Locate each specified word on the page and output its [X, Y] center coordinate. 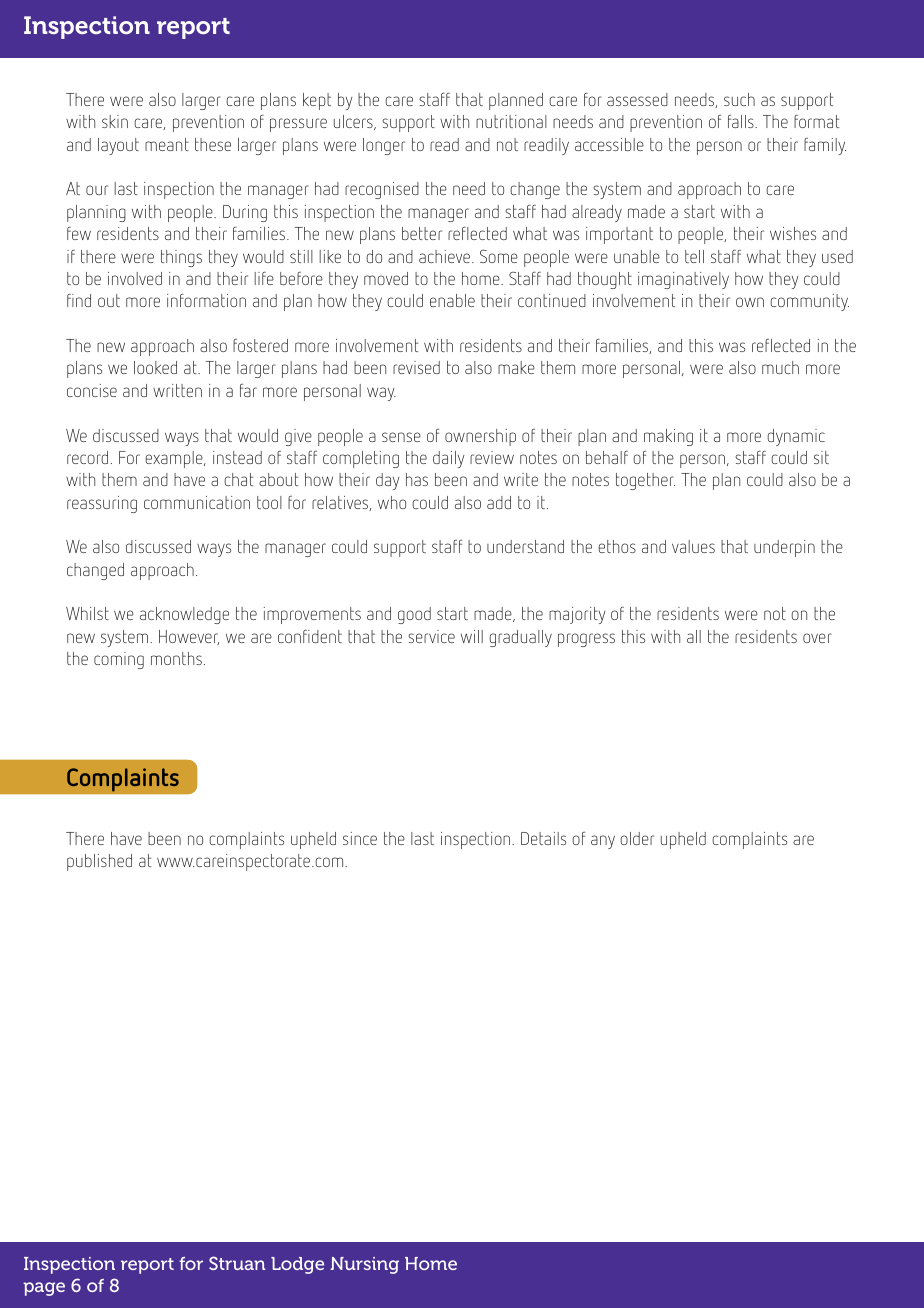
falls [742, 121]
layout [118, 146]
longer [384, 146]
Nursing [364, 1265]
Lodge [297, 1265]
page [44, 1289]
